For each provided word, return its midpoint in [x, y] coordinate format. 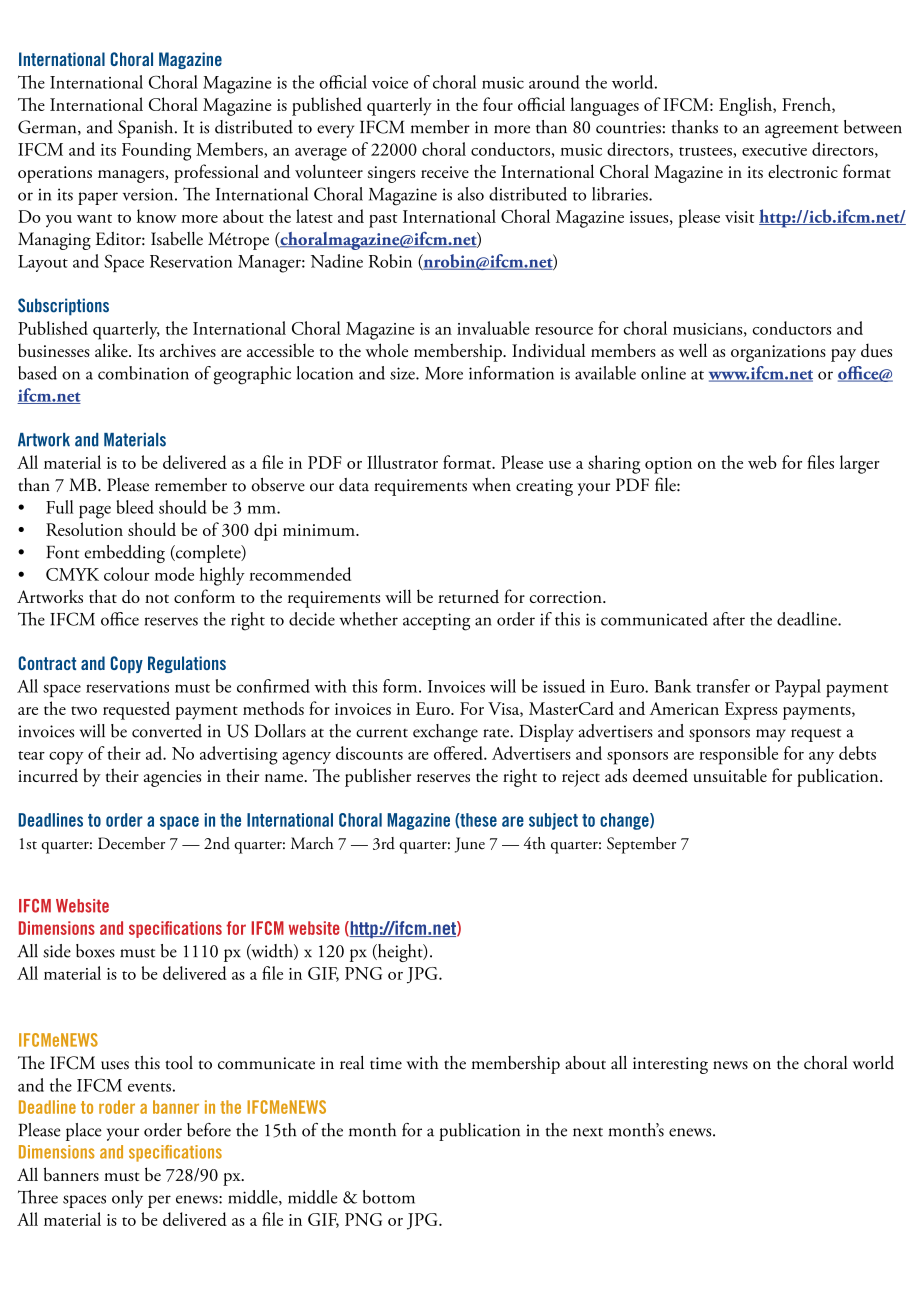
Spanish [147, 129]
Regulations [187, 664]
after [729, 619]
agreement [802, 131]
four [498, 104]
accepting [436, 622]
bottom [389, 1197]
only [127, 1199]
